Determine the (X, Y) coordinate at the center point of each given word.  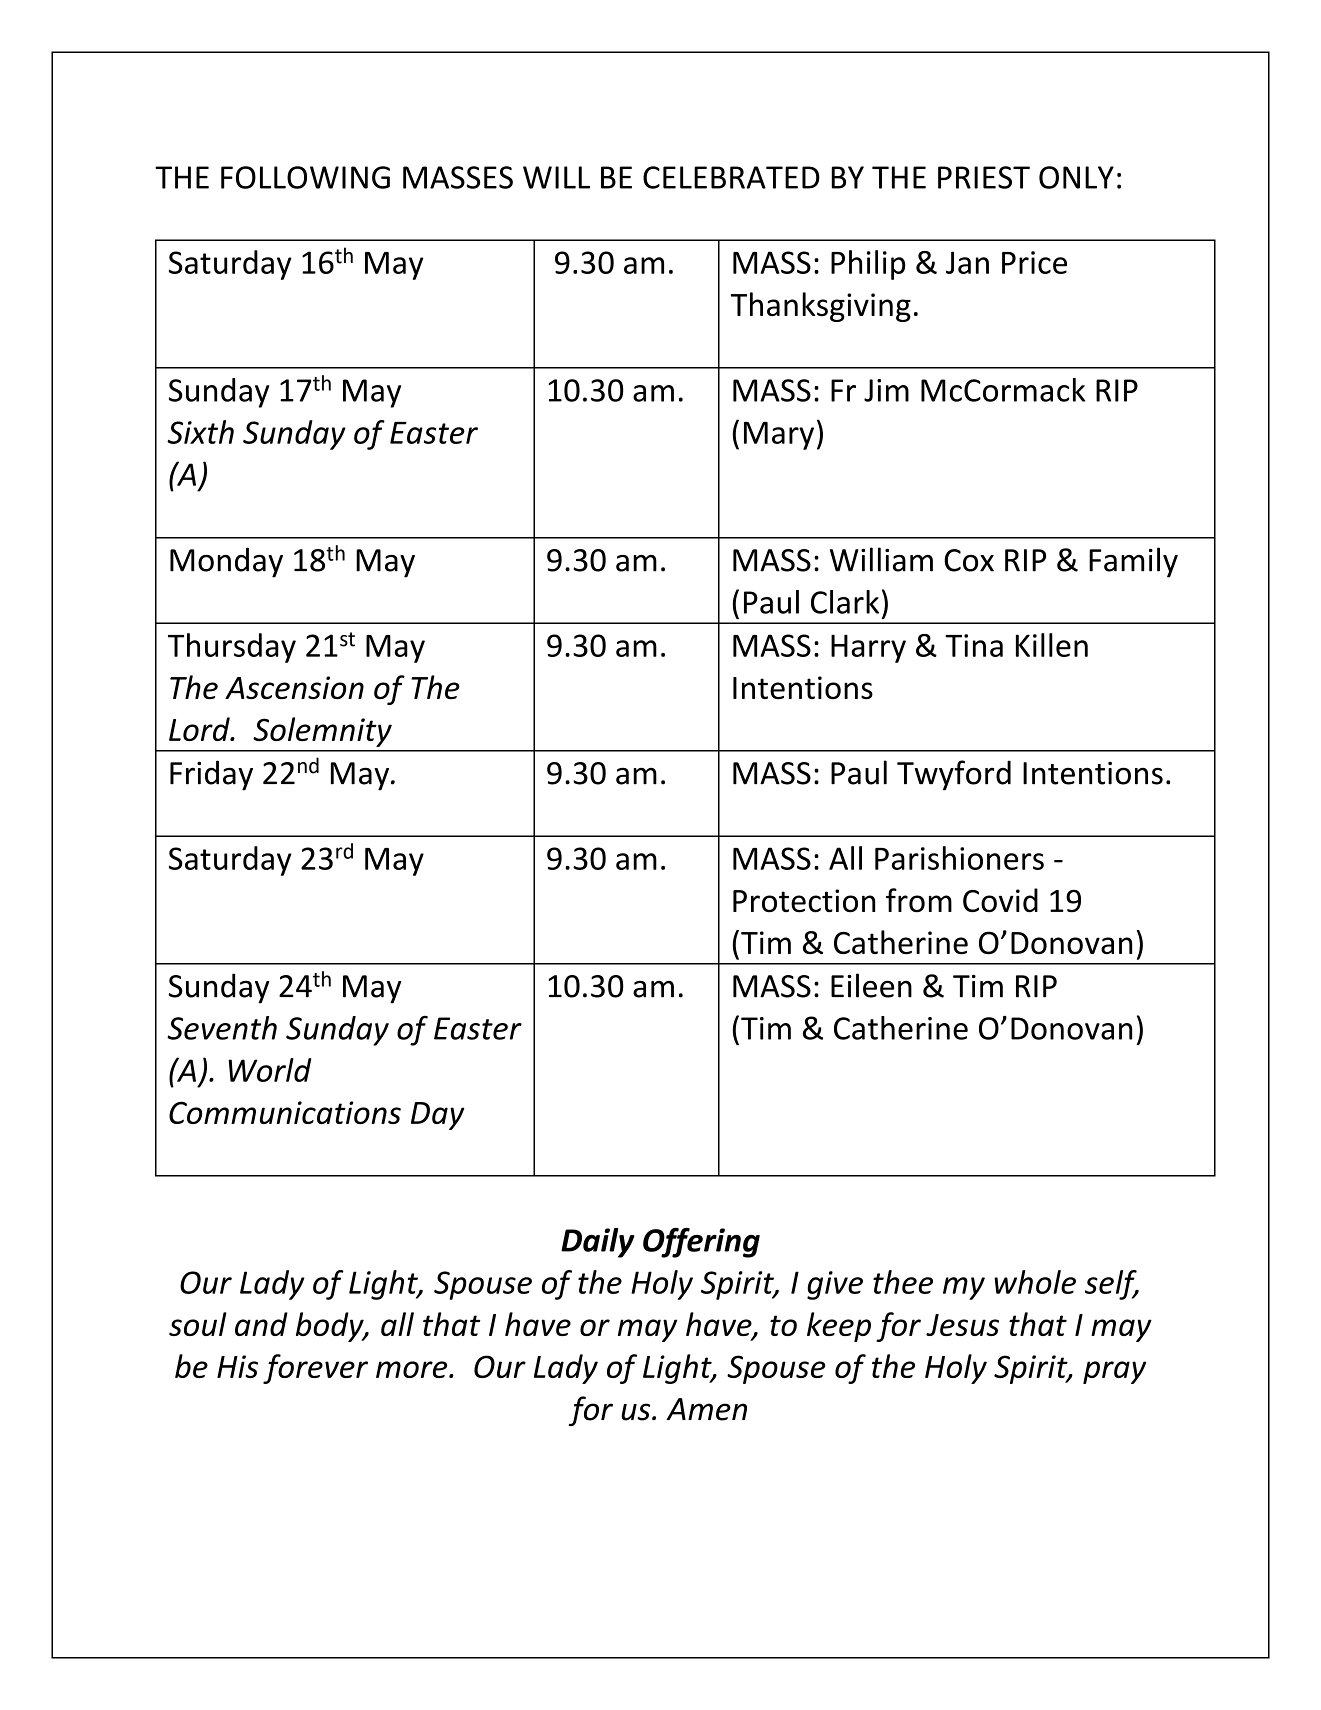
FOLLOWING (305, 177)
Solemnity (322, 732)
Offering (701, 1243)
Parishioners (959, 858)
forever (315, 1369)
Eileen (871, 985)
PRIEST (984, 177)
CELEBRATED (731, 177)
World (269, 1070)
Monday (226, 562)
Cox (969, 560)
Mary (779, 436)
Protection (804, 901)
